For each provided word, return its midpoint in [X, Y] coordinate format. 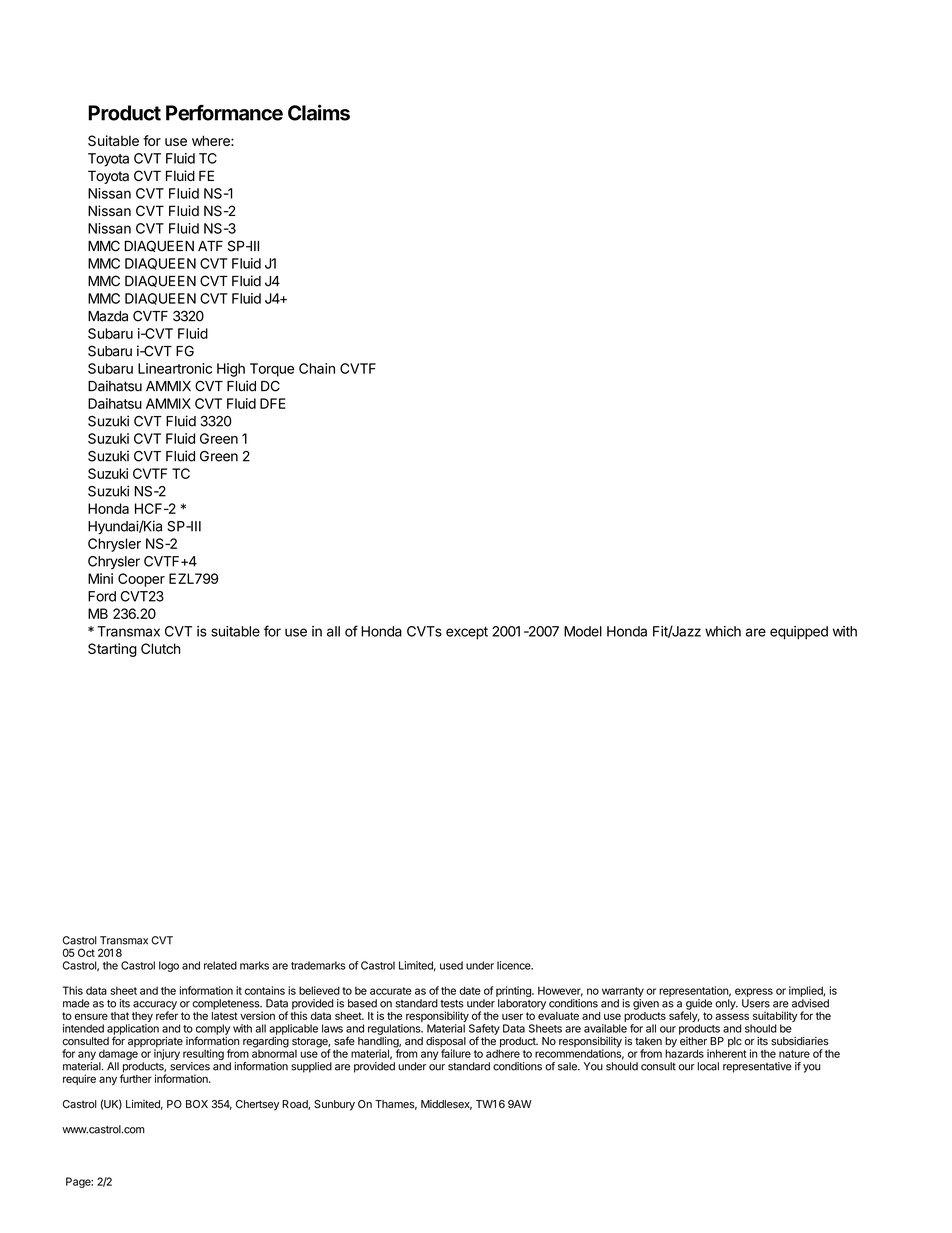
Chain [317, 368]
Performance [224, 113]
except [467, 633]
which [723, 631]
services [190, 1066]
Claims [319, 112]
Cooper [141, 580]
